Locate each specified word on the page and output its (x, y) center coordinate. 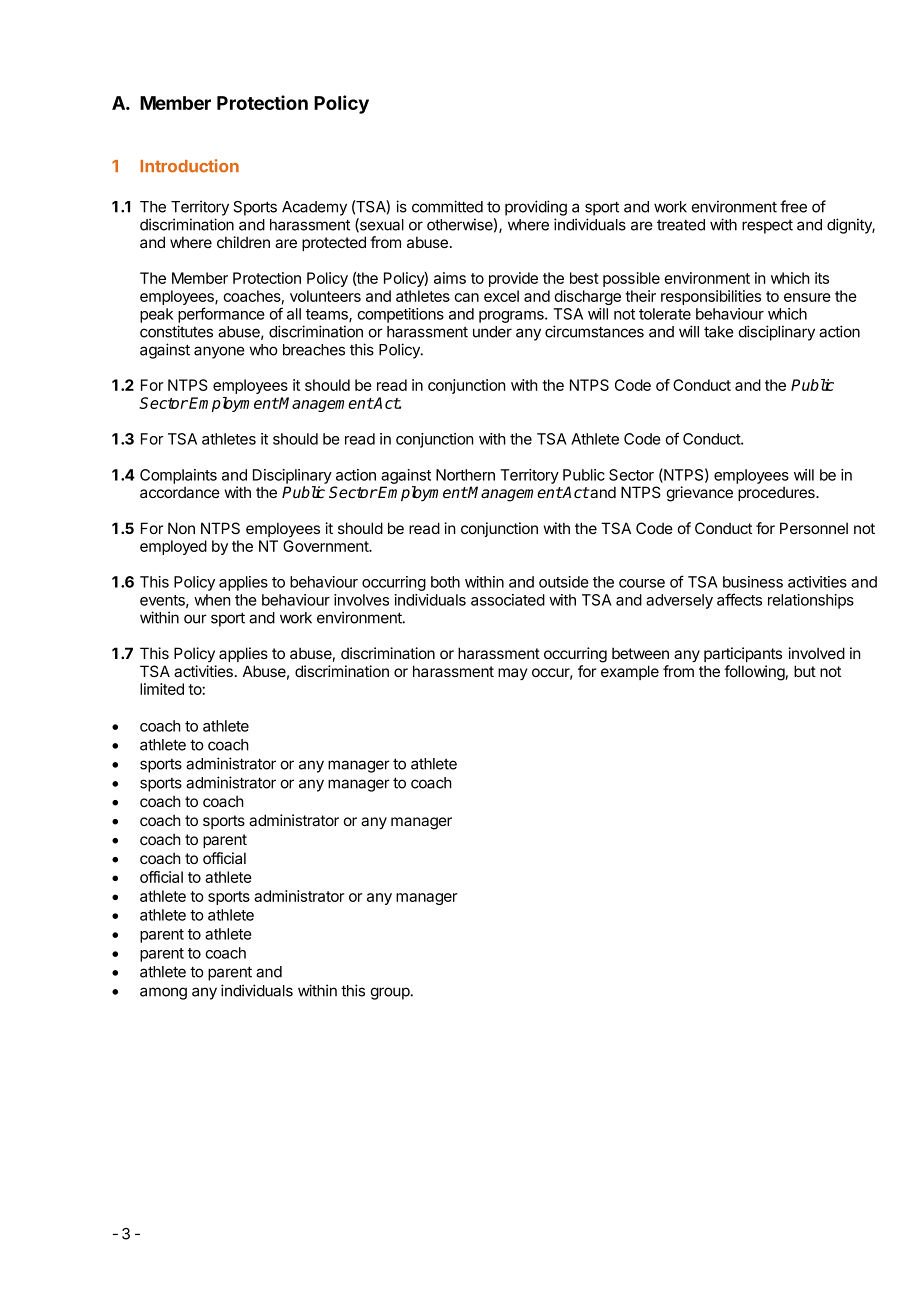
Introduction (189, 166)
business (753, 582)
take (719, 332)
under (492, 332)
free (793, 206)
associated (508, 600)
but (805, 671)
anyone (219, 352)
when (212, 600)
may (513, 674)
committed (447, 206)
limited (162, 689)
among (163, 993)
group (391, 993)
